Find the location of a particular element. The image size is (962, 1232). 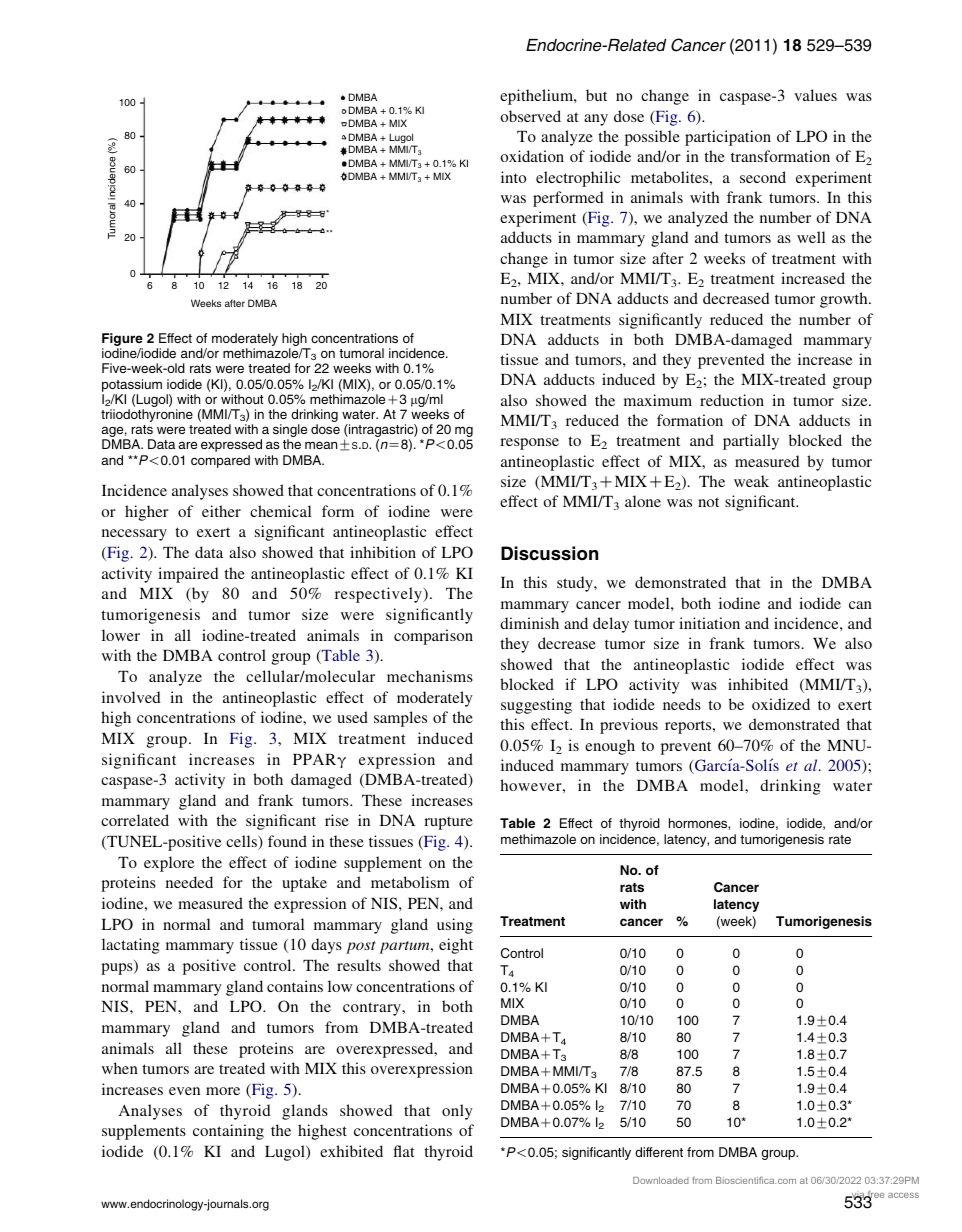

using is located at coordinates (455, 926).
